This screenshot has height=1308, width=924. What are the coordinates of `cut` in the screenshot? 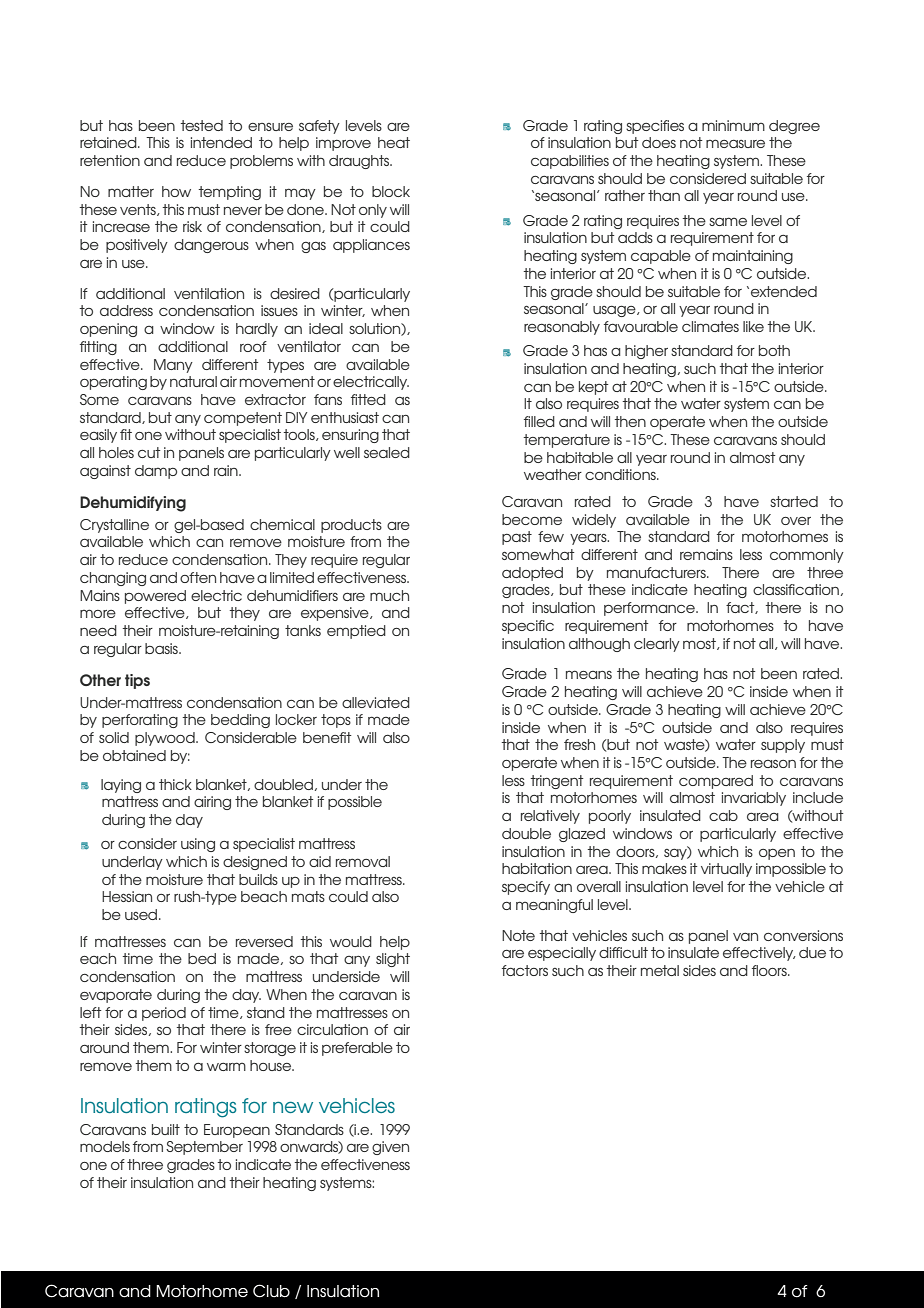 It's located at (149, 452).
